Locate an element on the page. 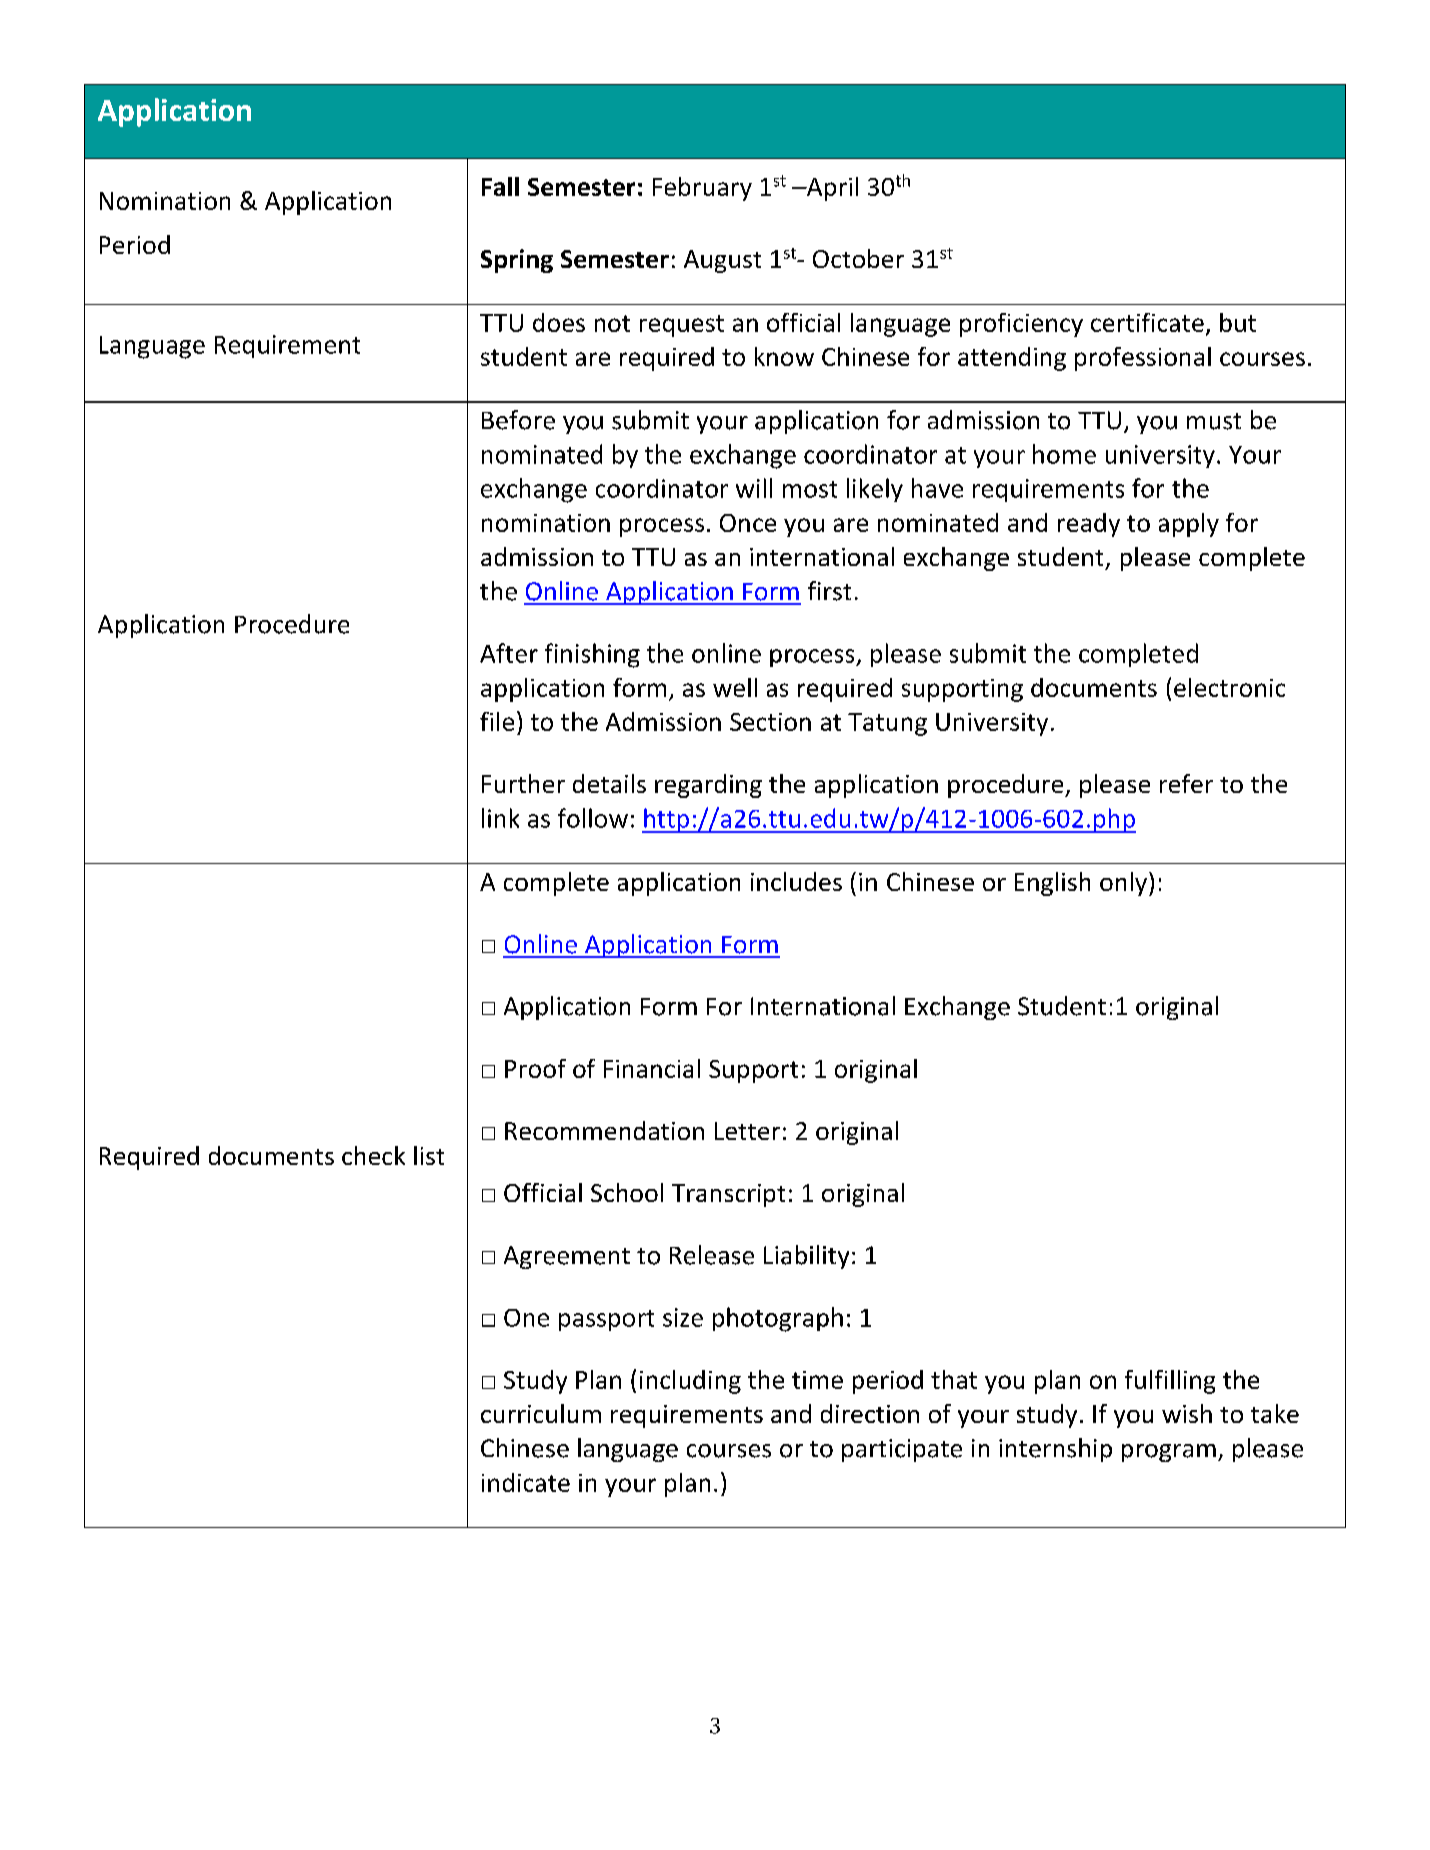 The height and width of the image is (1850, 1430). Fall is located at coordinates (500, 186).
